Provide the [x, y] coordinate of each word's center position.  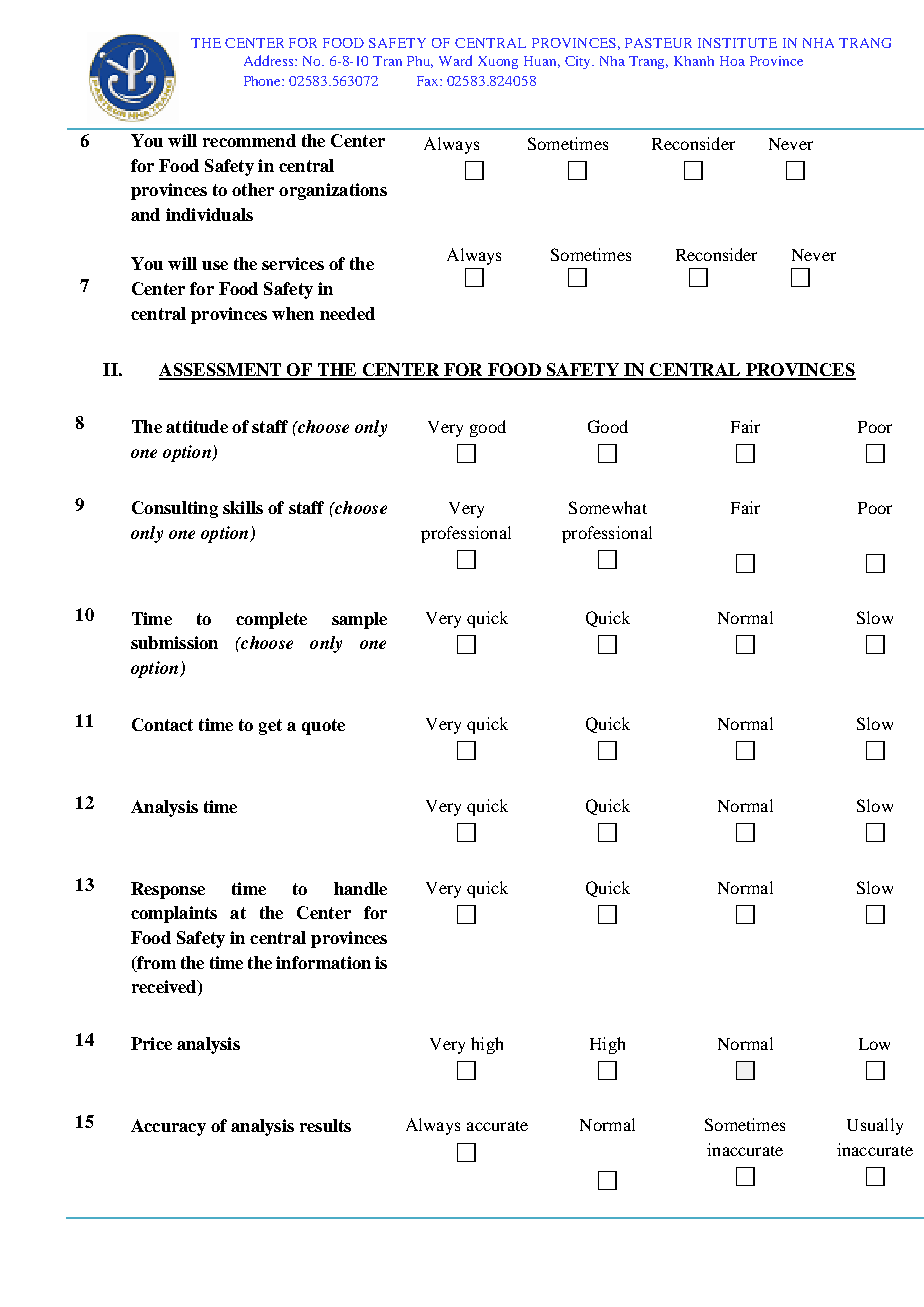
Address [270, 60]
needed [347, 313]
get [270, 727]
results [325, 1125]
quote [323, 727]
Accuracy [168, 1127]
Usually [875, 1126]
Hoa [732, 61]
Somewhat [608, 507]
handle [360, 888]
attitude [197, 426]
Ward [455, 60]
